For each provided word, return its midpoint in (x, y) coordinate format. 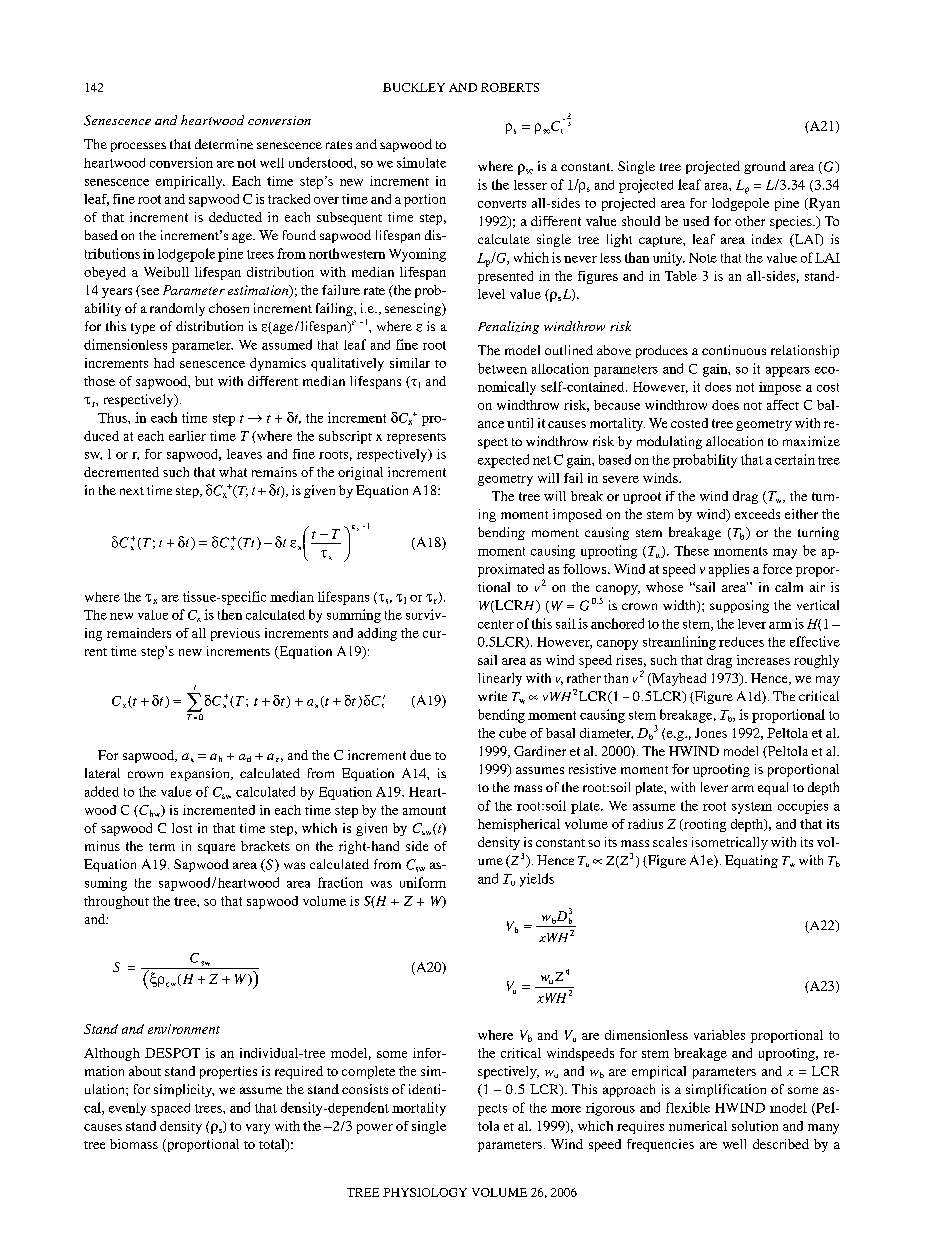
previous (235, 634)
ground (765, 167)
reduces (741, 642)
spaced (170, 1109)
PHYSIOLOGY (425, 1192)
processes (138, 147)
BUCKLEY (414, 87)
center (496, 624)
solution (755, 1126)
